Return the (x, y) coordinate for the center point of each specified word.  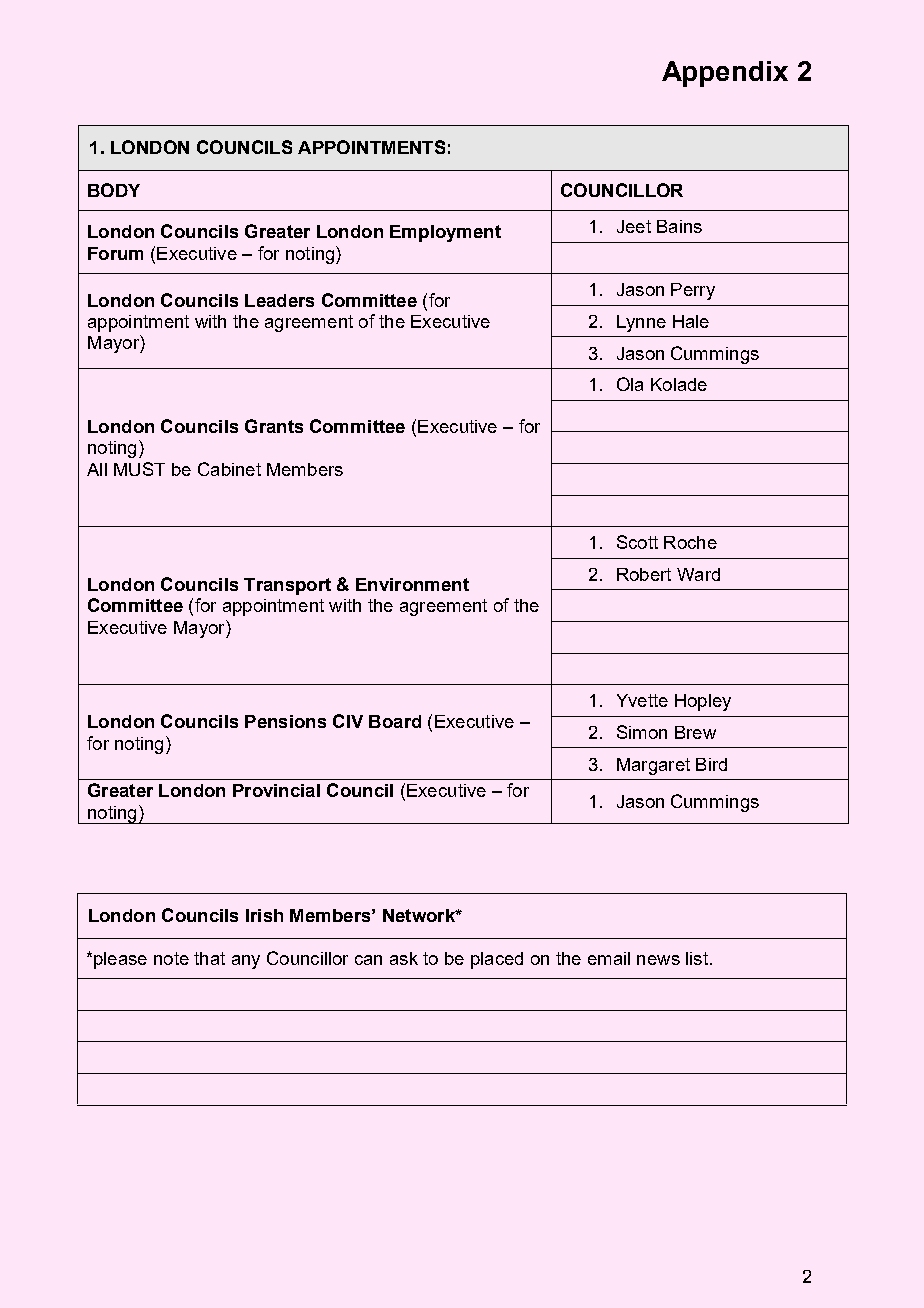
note (171, 958)
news (658, 960)
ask (404, 958)
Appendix (725, 74)
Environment (412, 584)
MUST (139, 469)
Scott (637, 542)
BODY (114, 190)
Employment (445, 233)
